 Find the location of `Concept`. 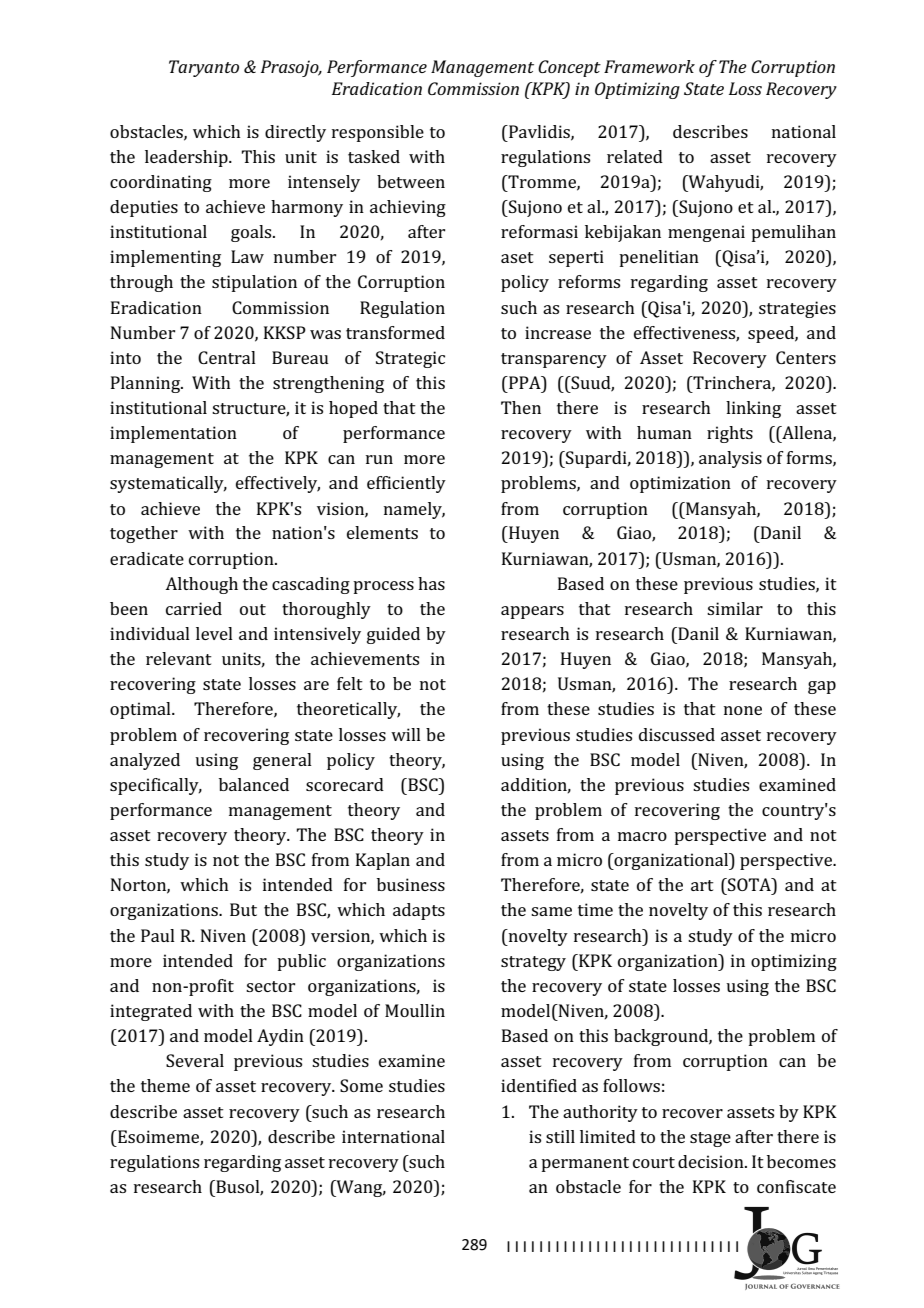

Concept is located at coordinates (569, 68).
